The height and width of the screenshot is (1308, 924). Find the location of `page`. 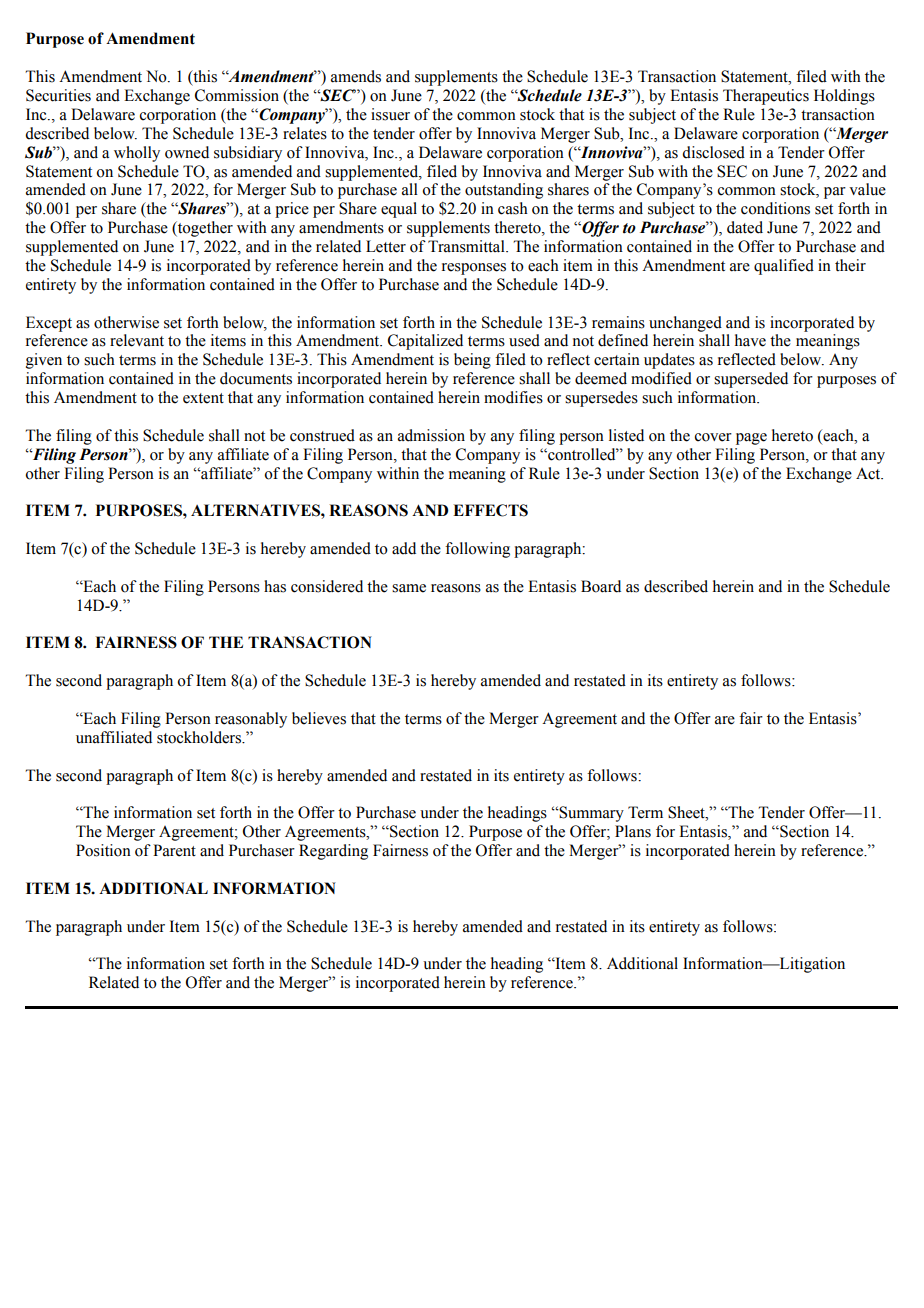

page is located at coordinates (751, 439).
